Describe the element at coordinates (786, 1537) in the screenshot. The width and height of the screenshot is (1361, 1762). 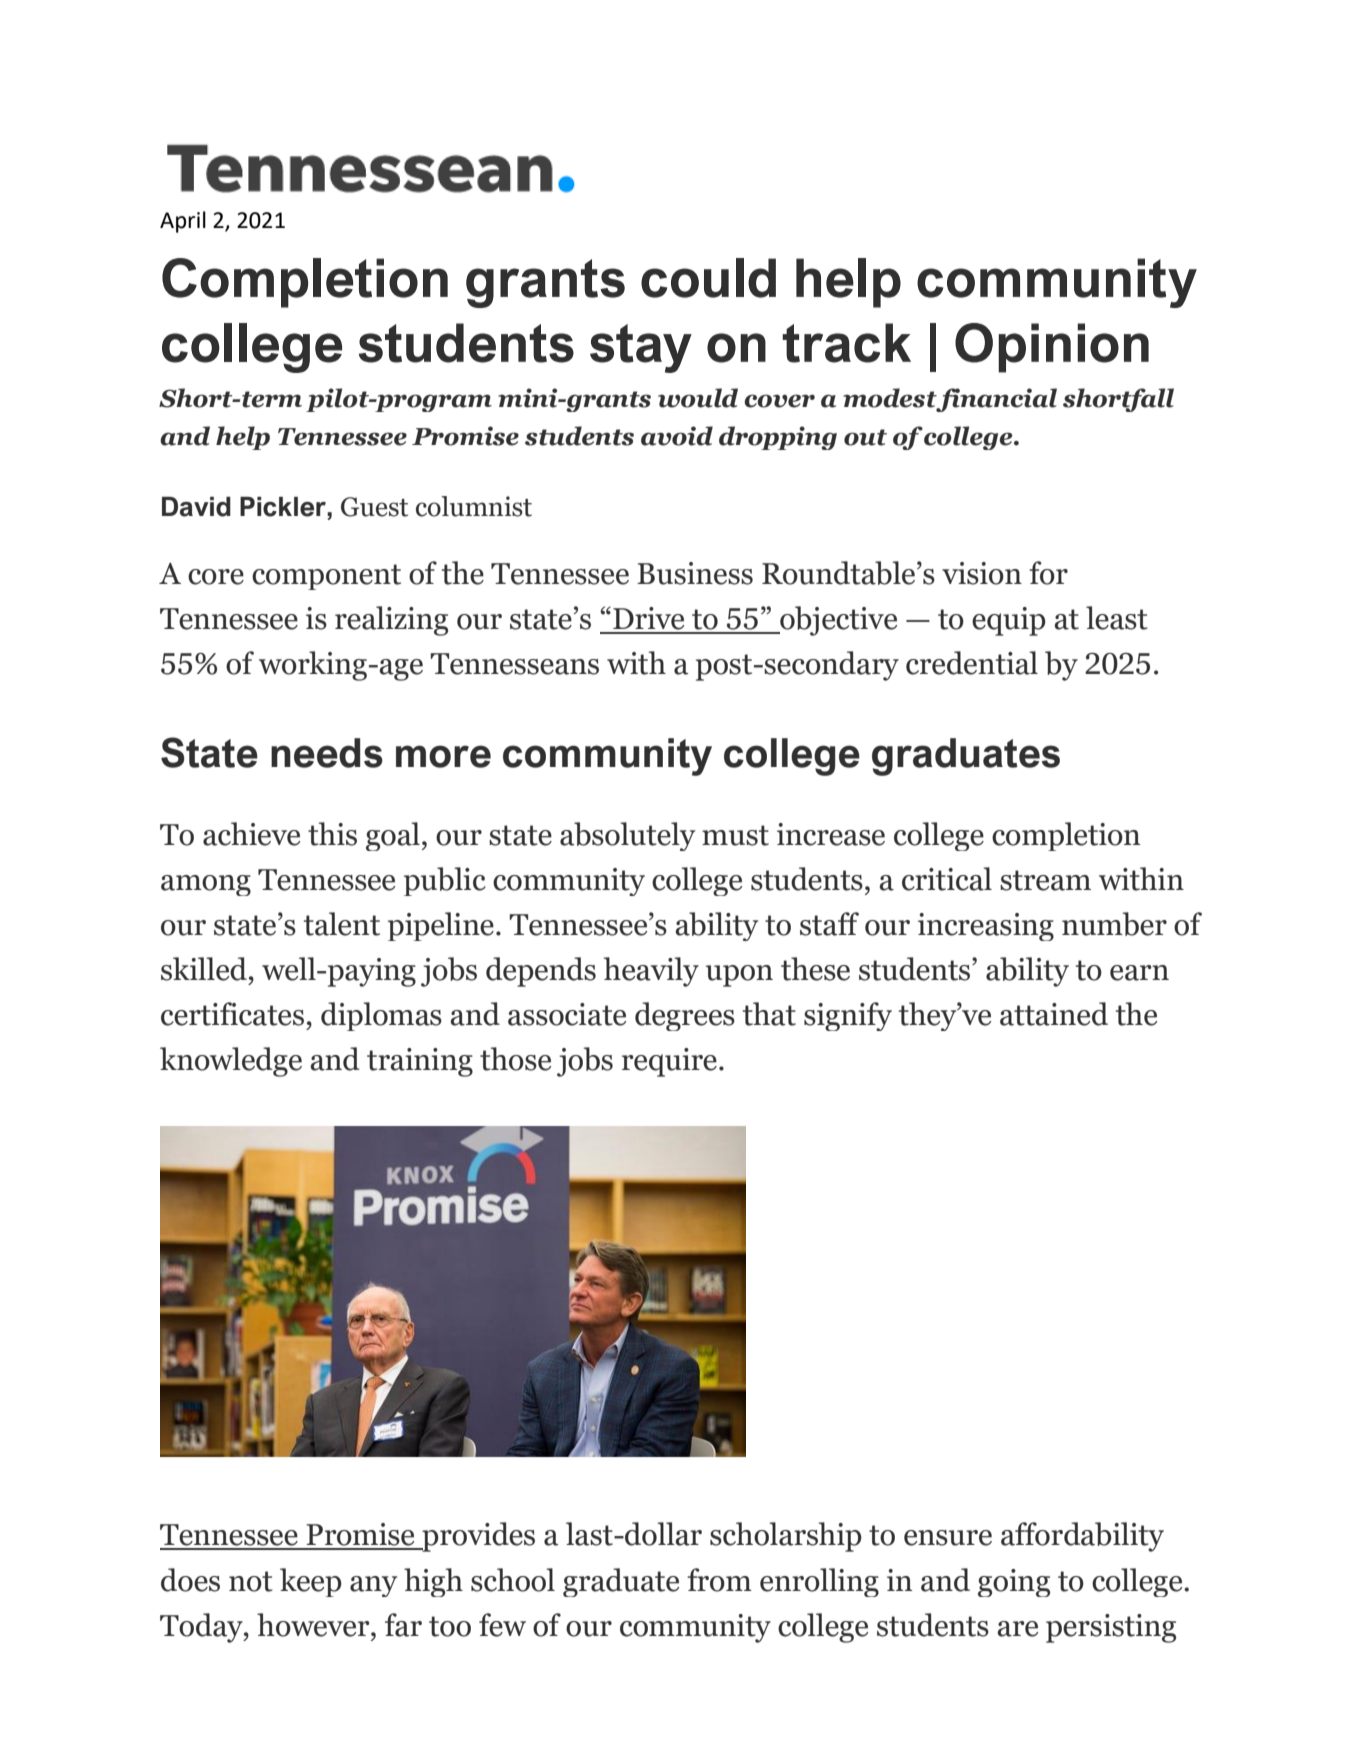
I see `scholarship` at that location.
